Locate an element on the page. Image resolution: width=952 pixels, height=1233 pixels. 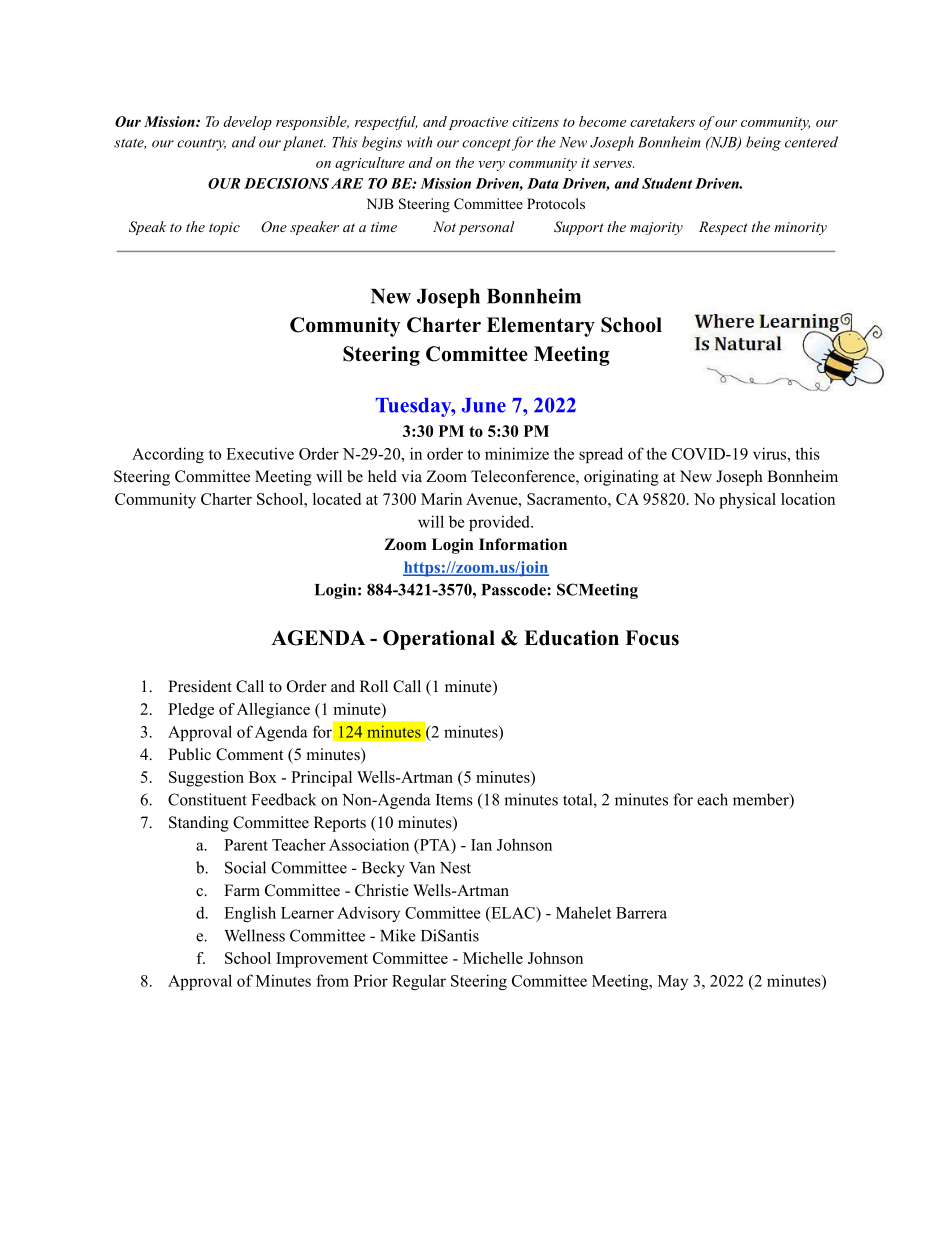
Comment is located at coordinates (249, 754).
